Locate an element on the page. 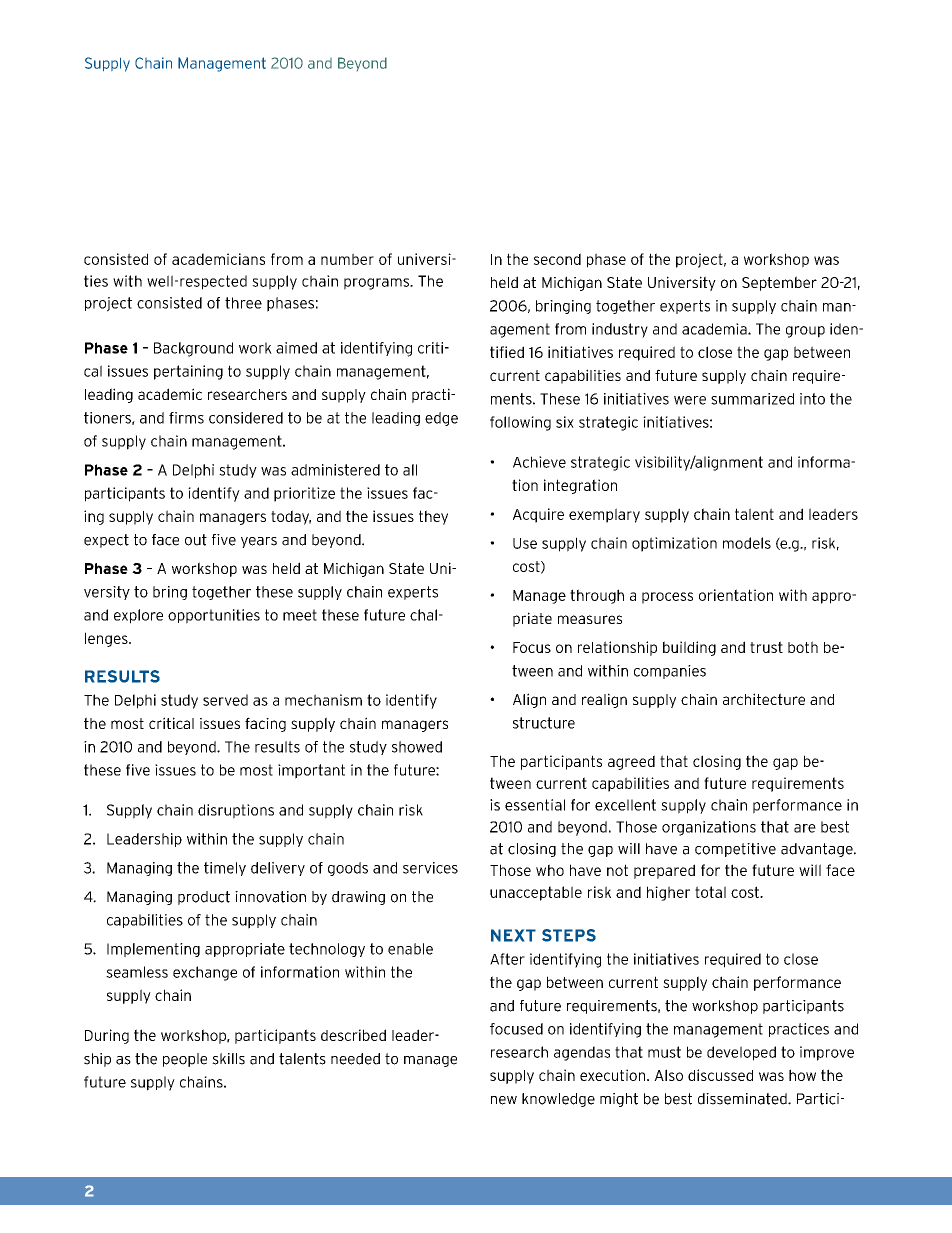 This image has height=1233, width=952. total is located at coordinates (710, 892).
